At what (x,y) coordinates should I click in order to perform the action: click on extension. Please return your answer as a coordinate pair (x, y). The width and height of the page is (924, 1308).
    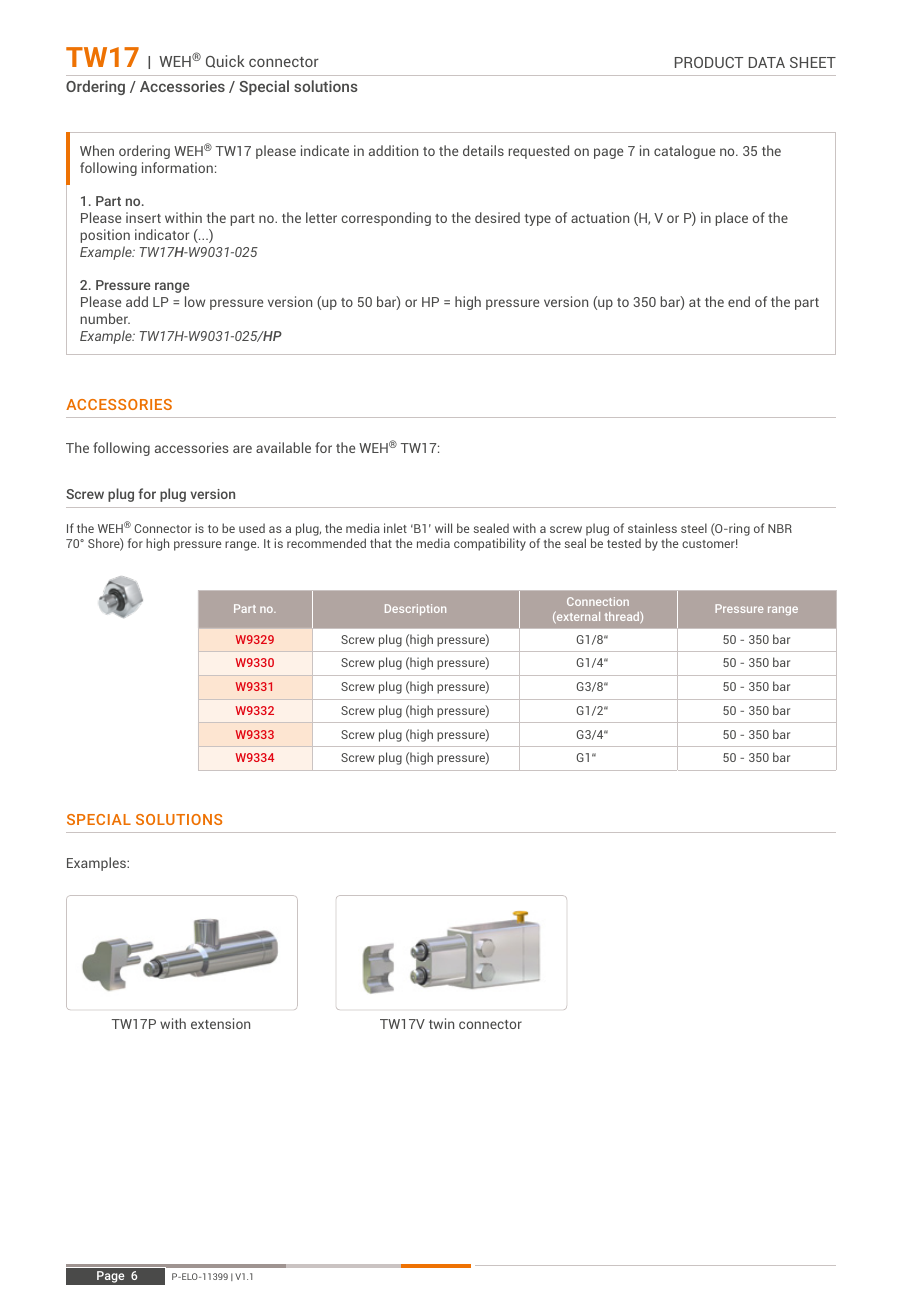
    Looking at the image, I should click on (220, 1023).
